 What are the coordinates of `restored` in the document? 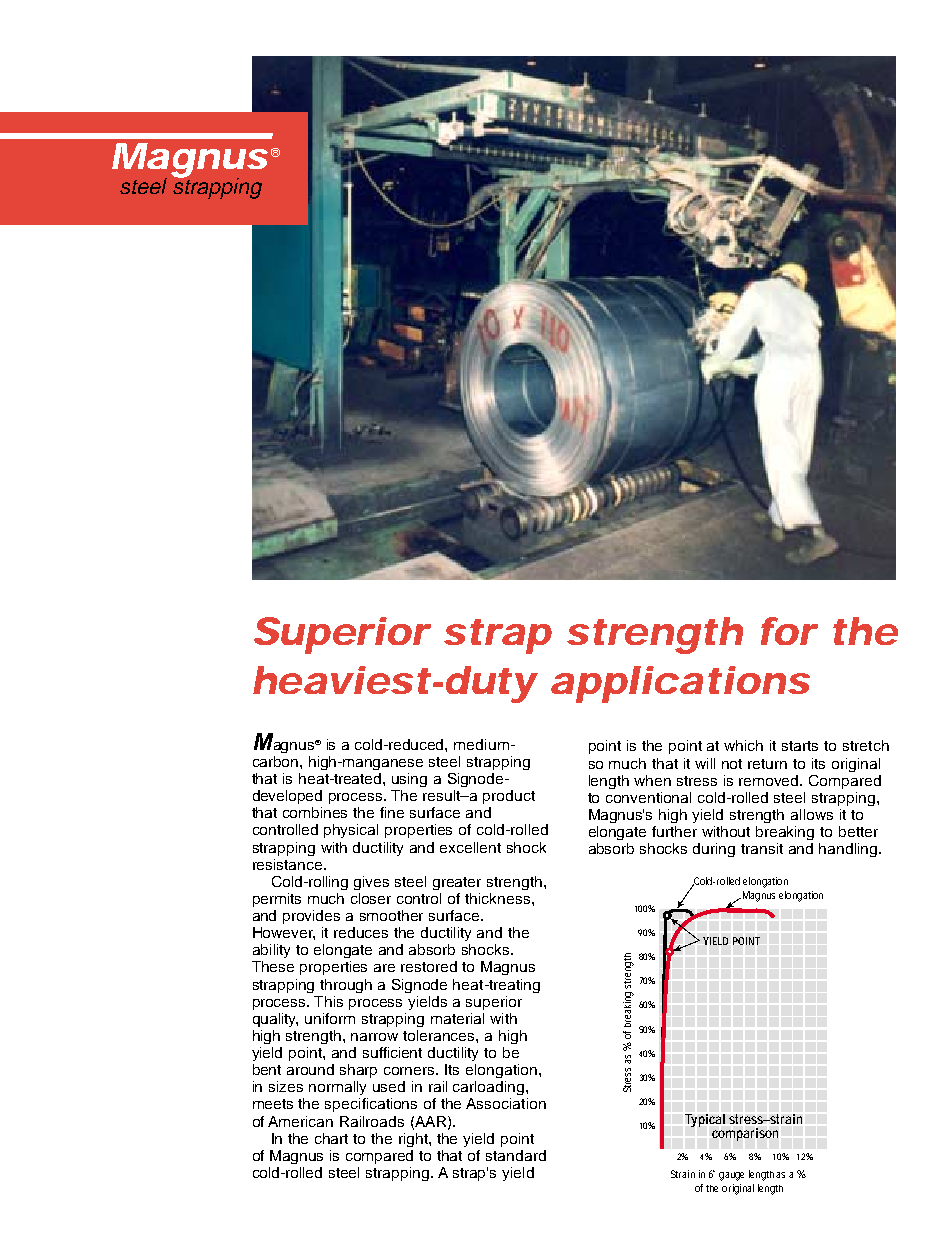 It's located at (429, 966).
